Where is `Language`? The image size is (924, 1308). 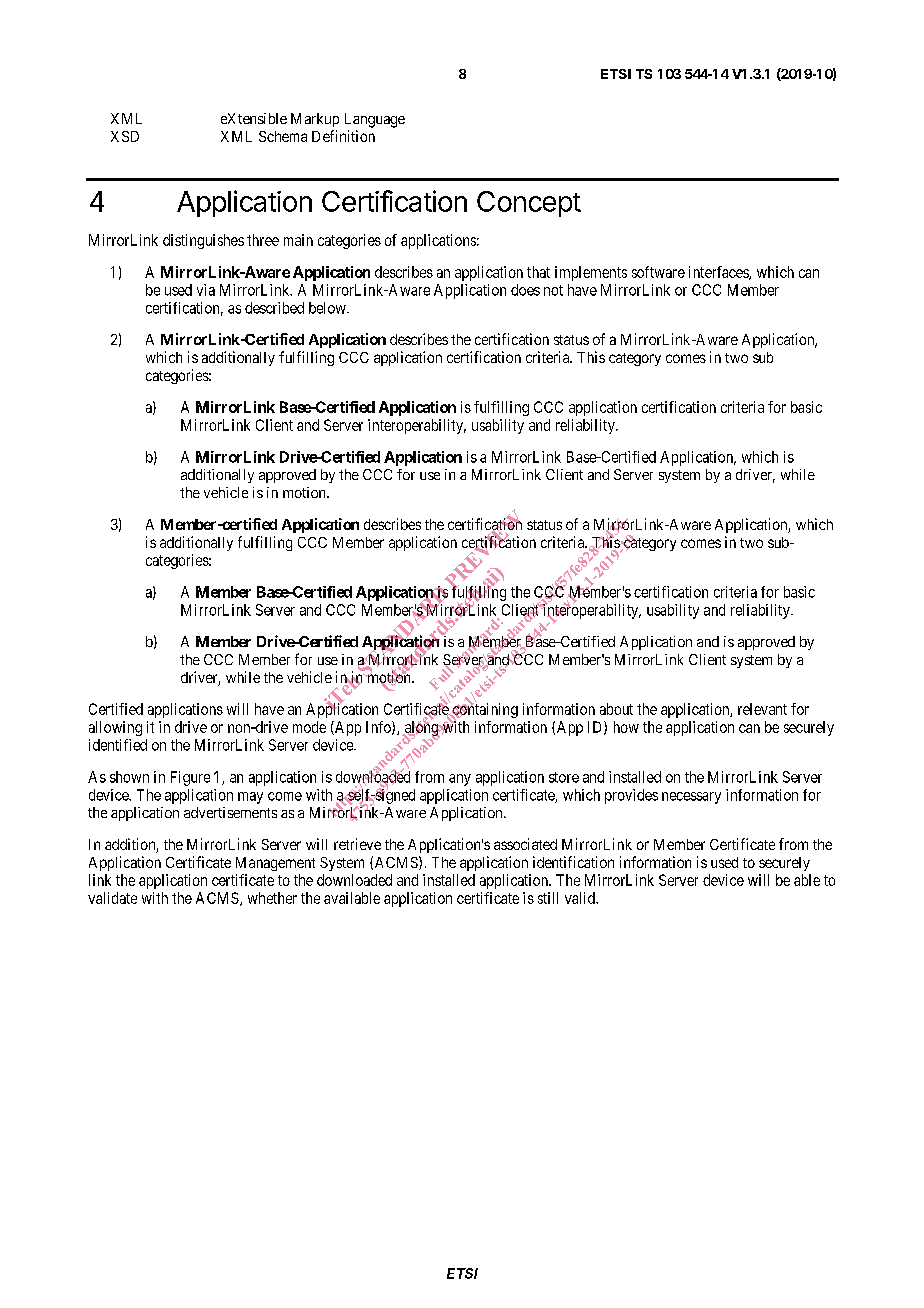 Language is located at coordinates (375, 120).
